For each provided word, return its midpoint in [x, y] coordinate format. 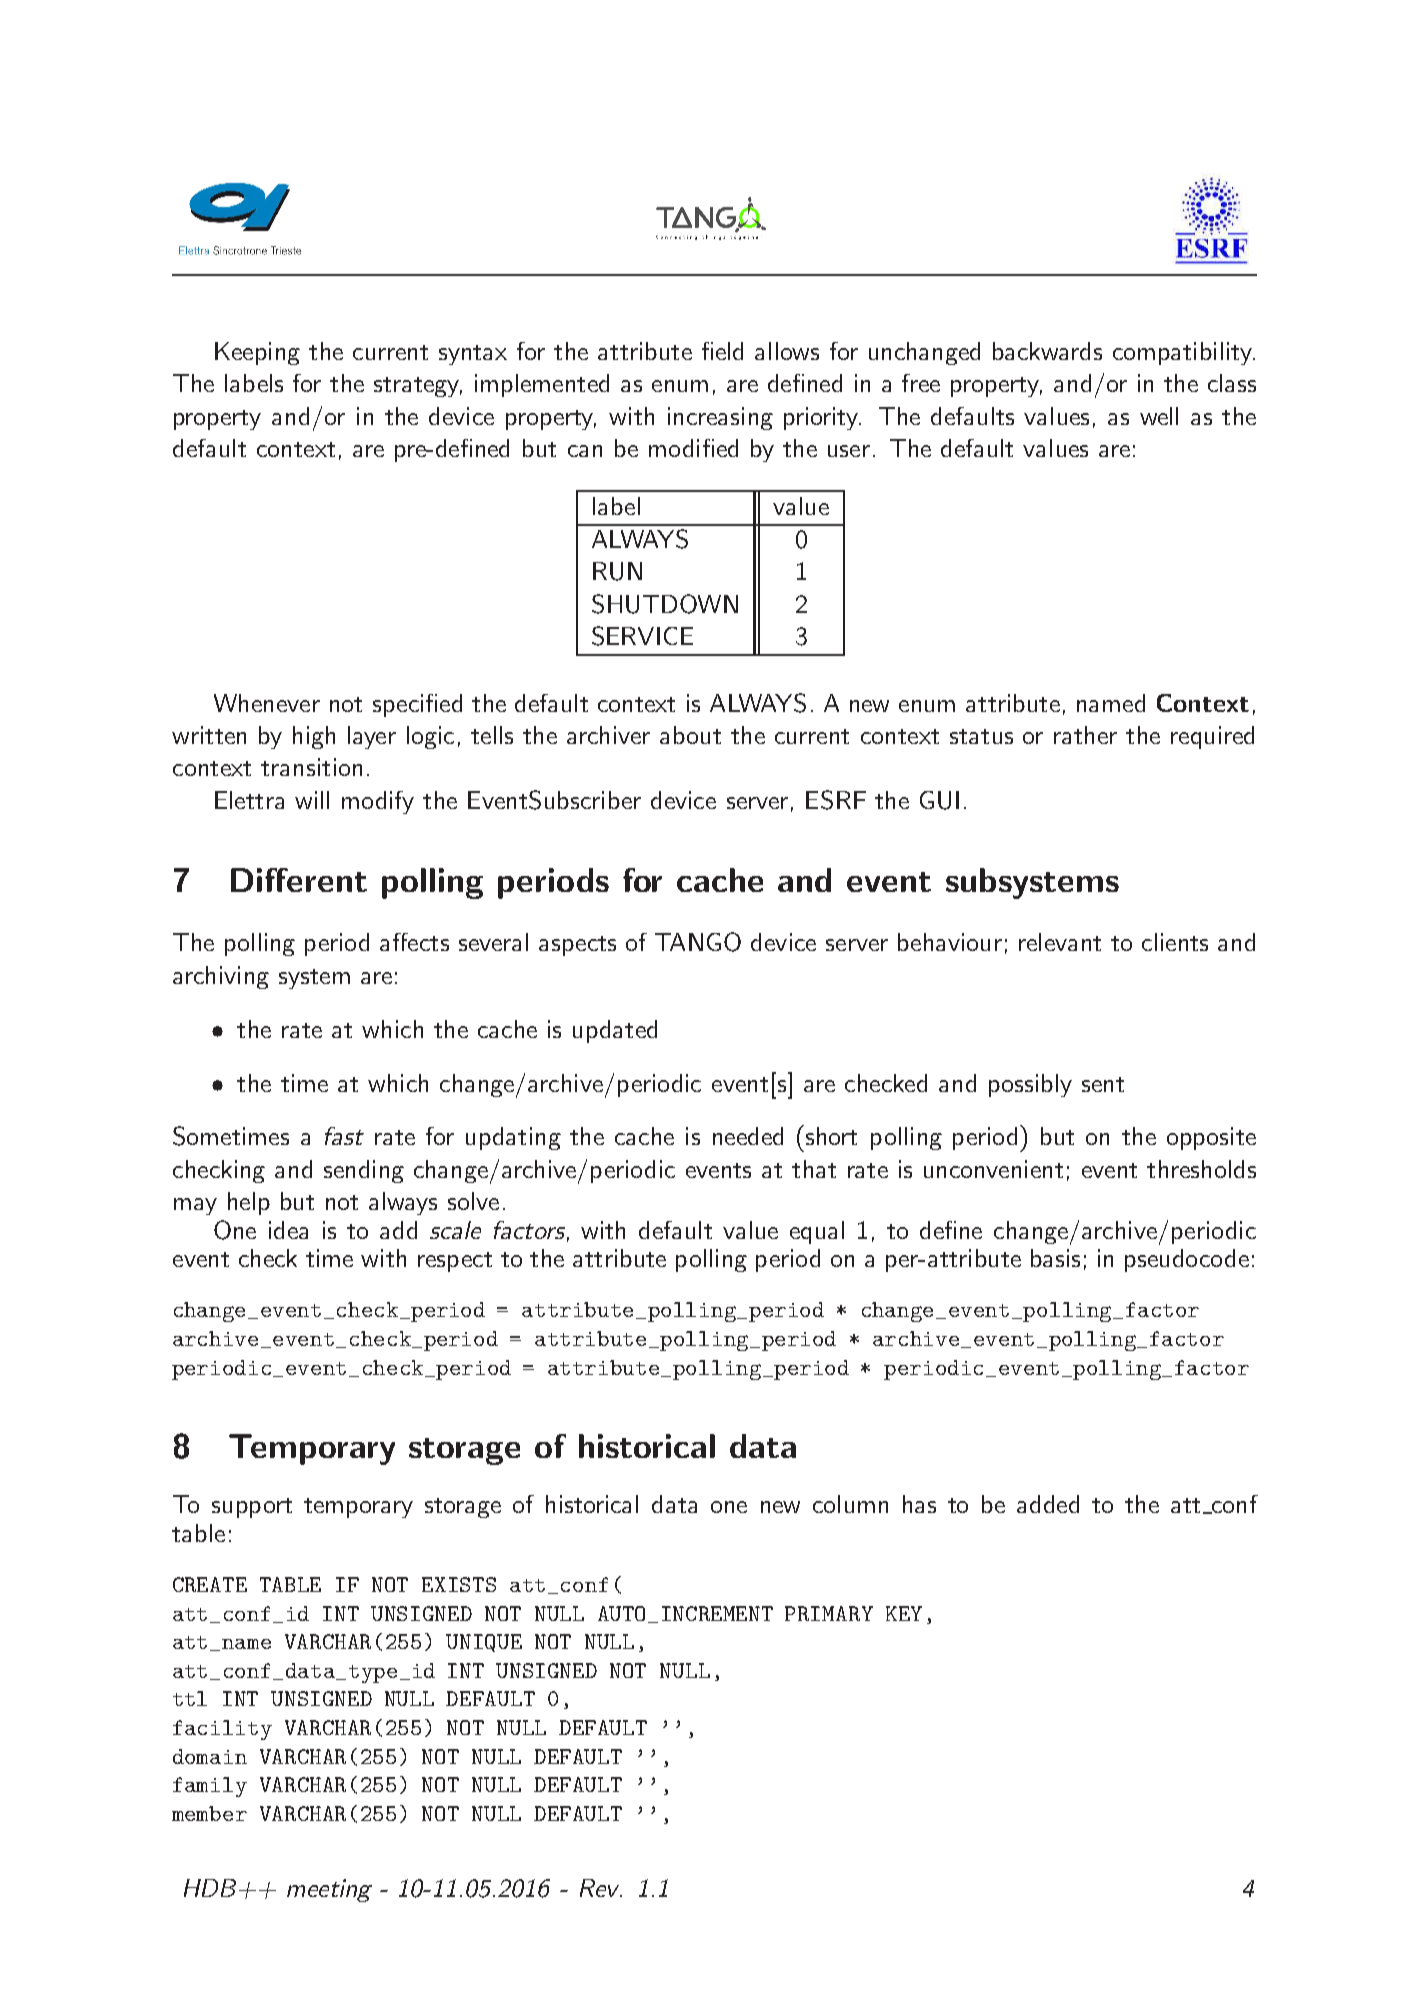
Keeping [257, 353]
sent [1103, 1084]
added [1048, 1504]
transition [311, 767]
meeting [329, 1890]
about [690, 735]
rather [1085, 735]
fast [344, 1136]
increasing [720, 418]
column [850, 1504]
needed [748, 1136]
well [1159, 416]
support [252, 1508]
